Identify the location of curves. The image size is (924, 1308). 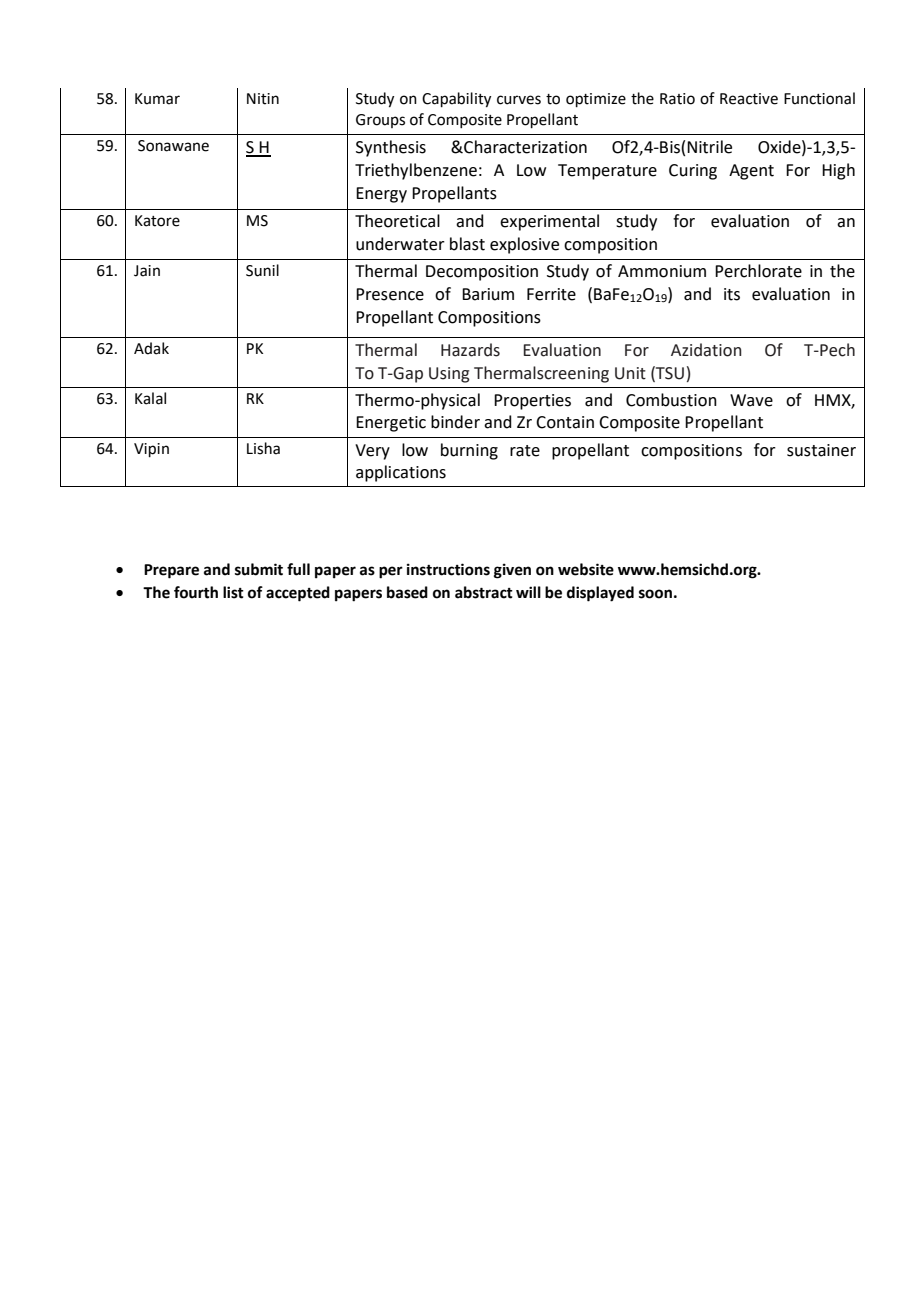
(519, 100).
